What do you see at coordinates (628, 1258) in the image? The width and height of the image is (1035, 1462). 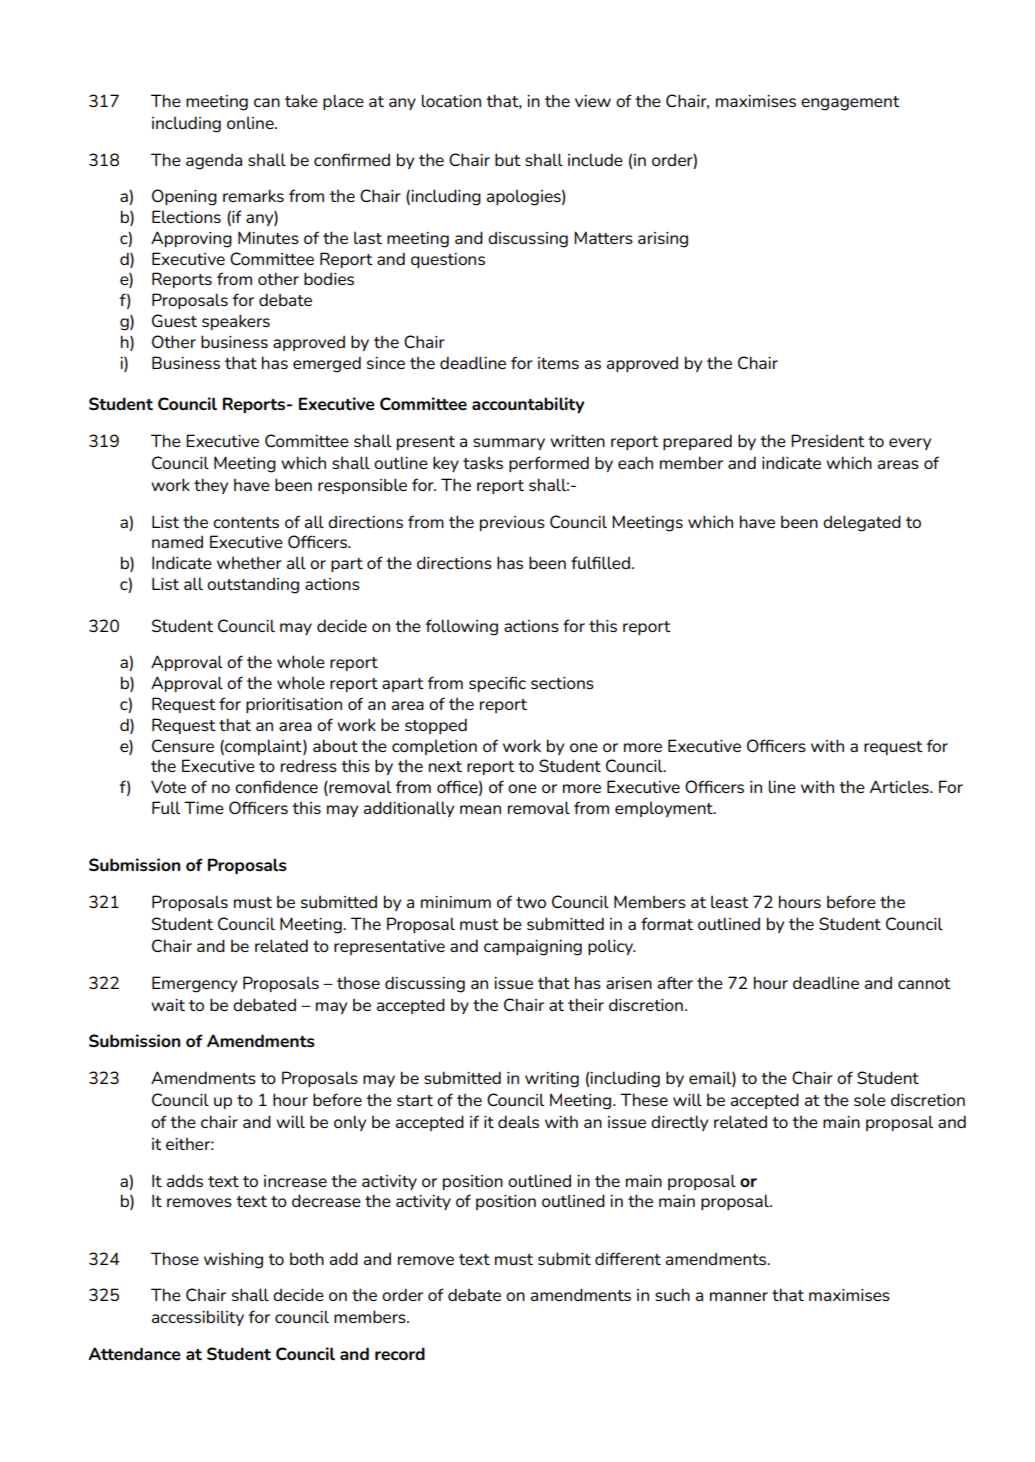 I see `different` at bounding box center [628, 1258].
